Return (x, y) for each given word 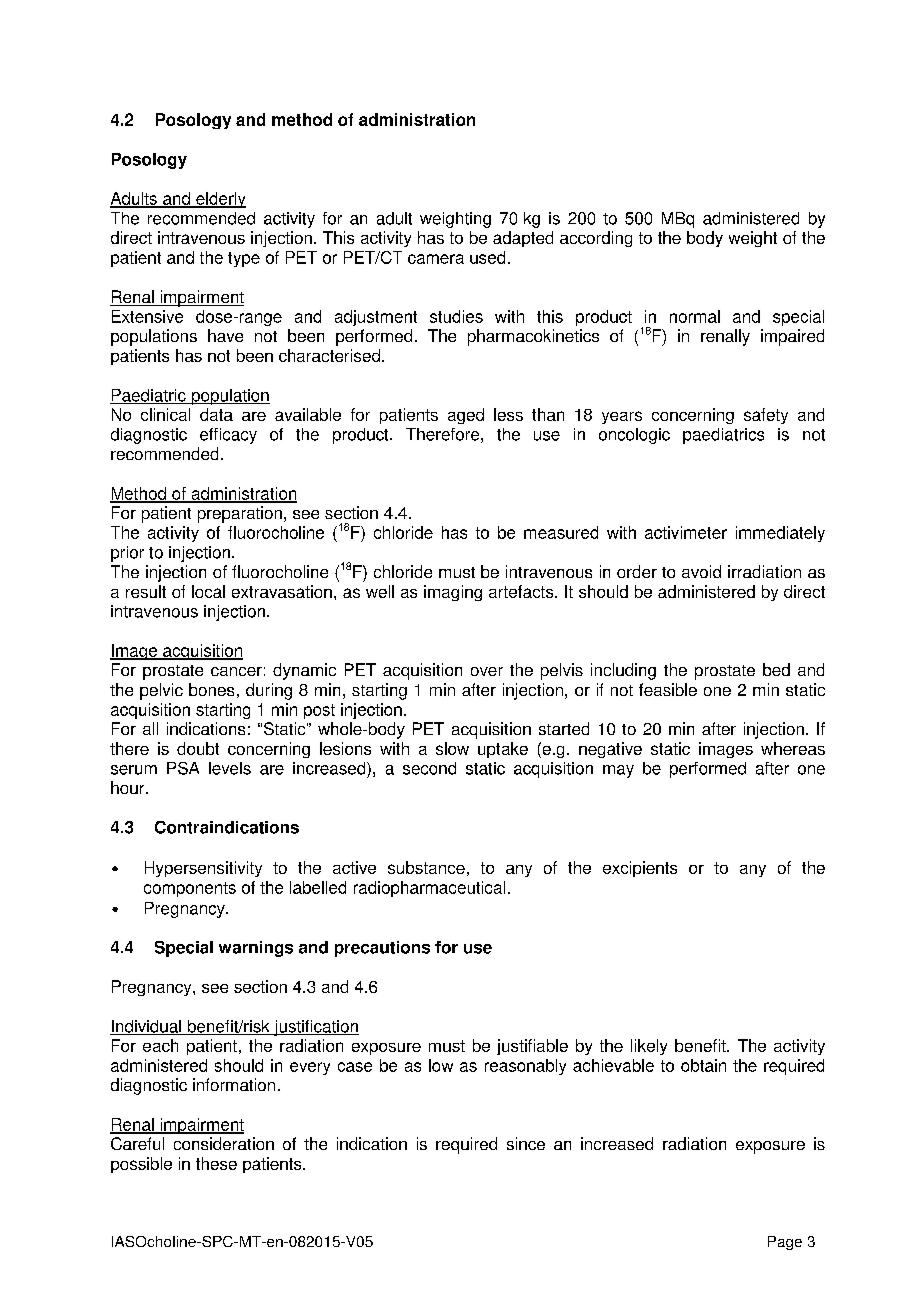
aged (466, 416)
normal (695, 316)
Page (785, 1243)
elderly (220, 200)
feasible (668, 689)
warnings (256, 949)
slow (452, 748)
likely (649, 1047)
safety (766, 416)
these (216, 1163)
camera (436, 259)
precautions (382, 949)
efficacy (228, 436)
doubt (198, 748)
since (526, 1143)
